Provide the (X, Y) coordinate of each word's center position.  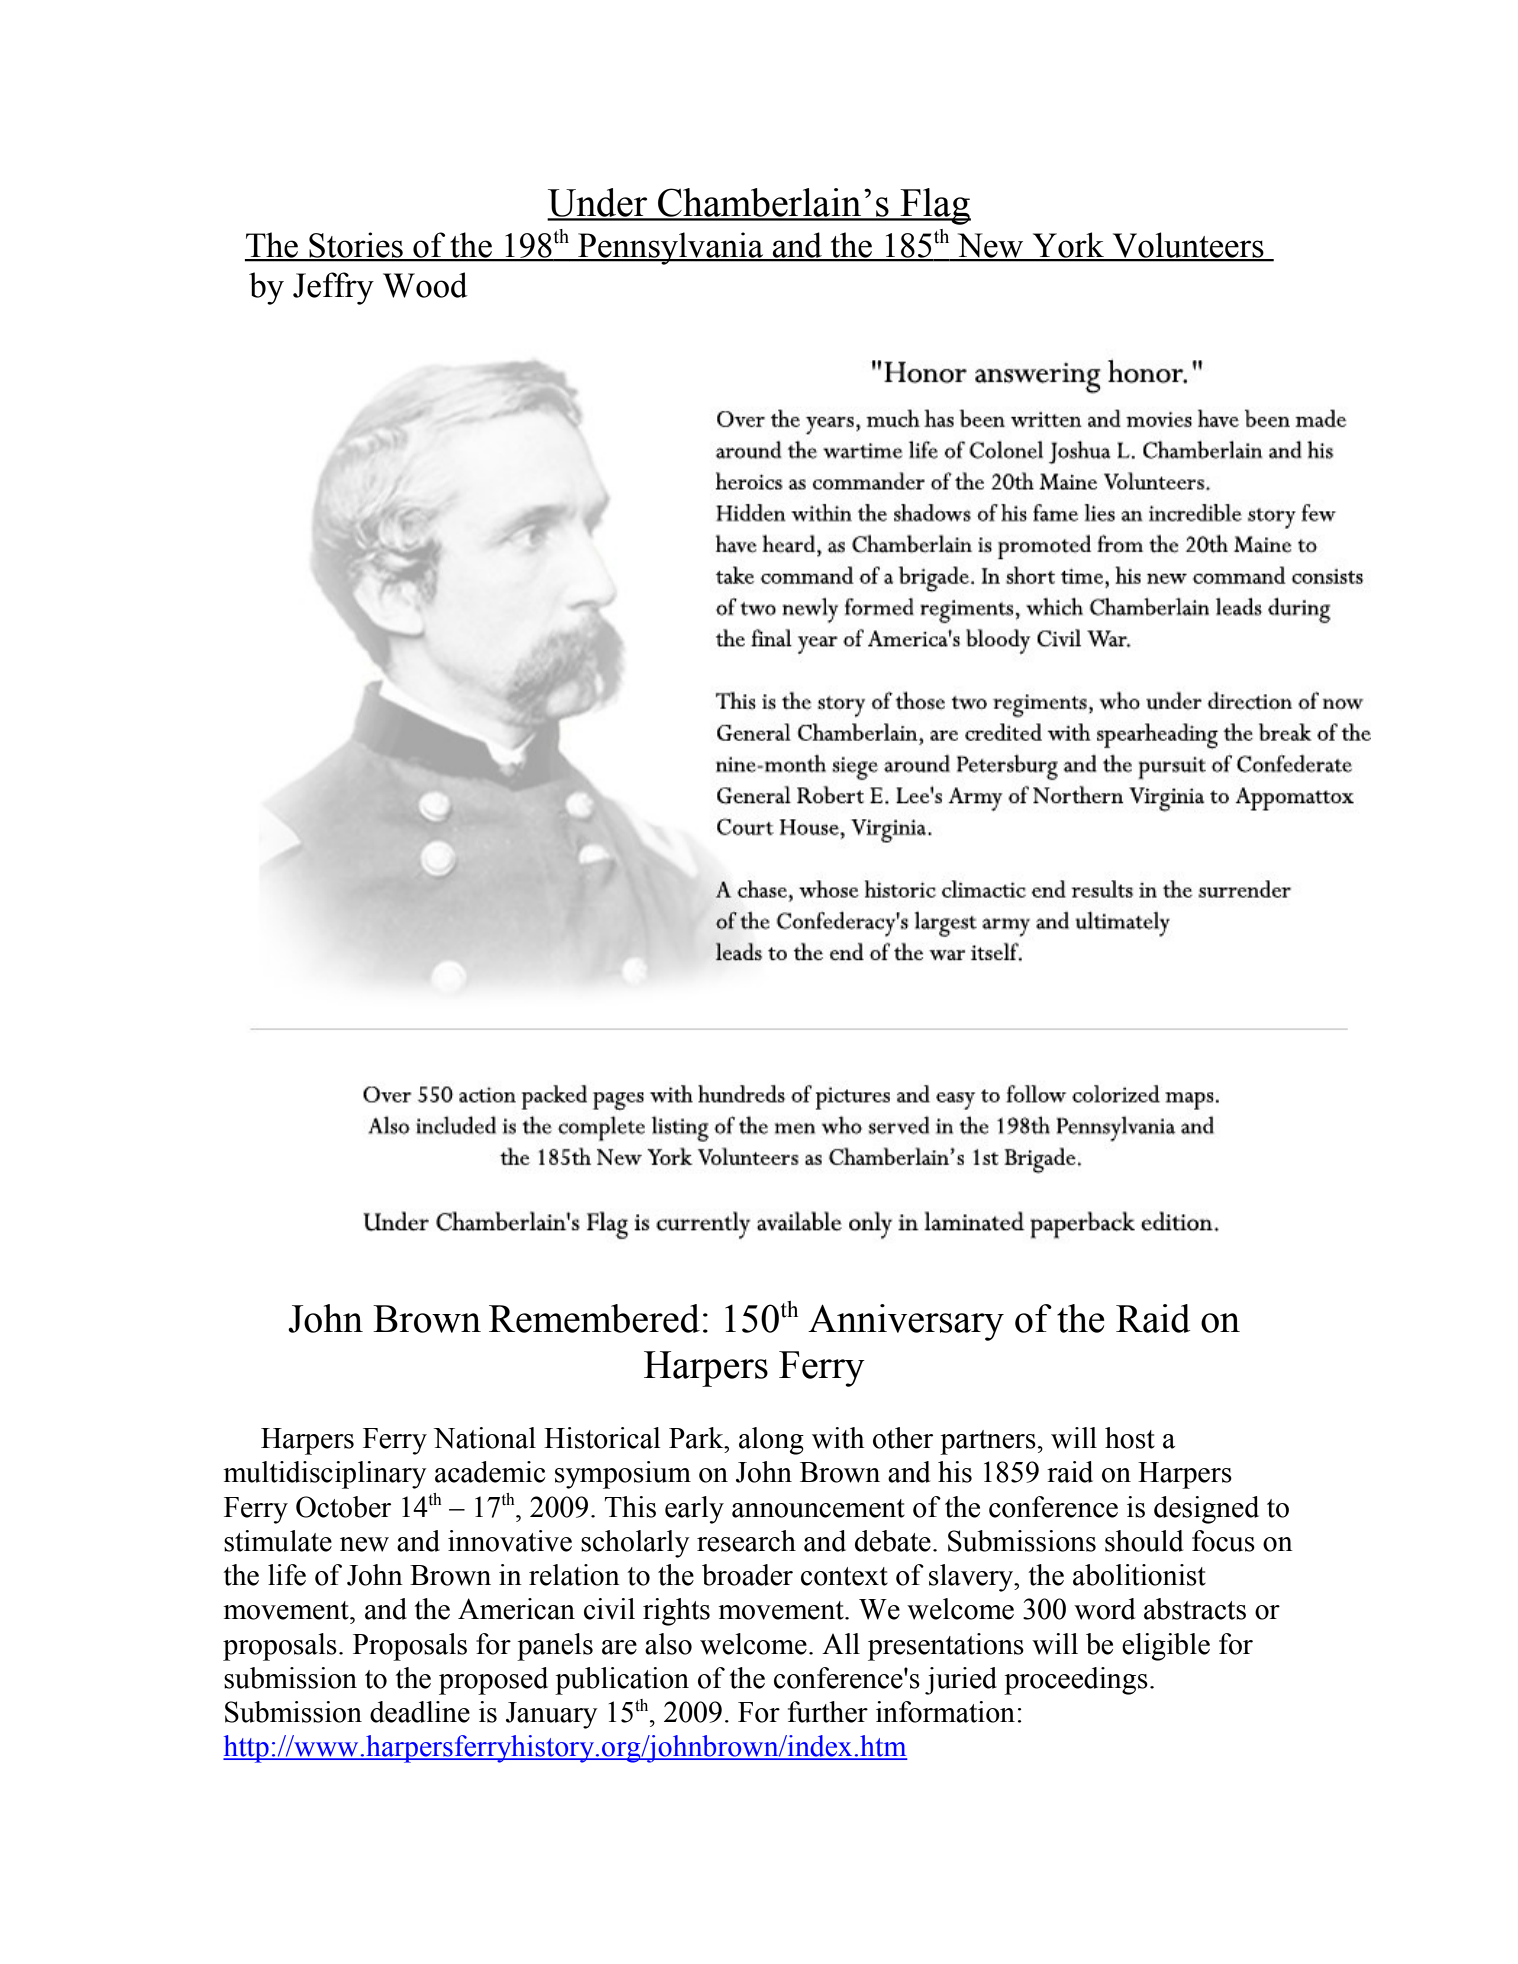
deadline (420, 1712)
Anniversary (906, 1322)
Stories (356, 246)
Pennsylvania (671, 248)
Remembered (594, 1318)
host (1130, 1438)
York (1068, 246)
